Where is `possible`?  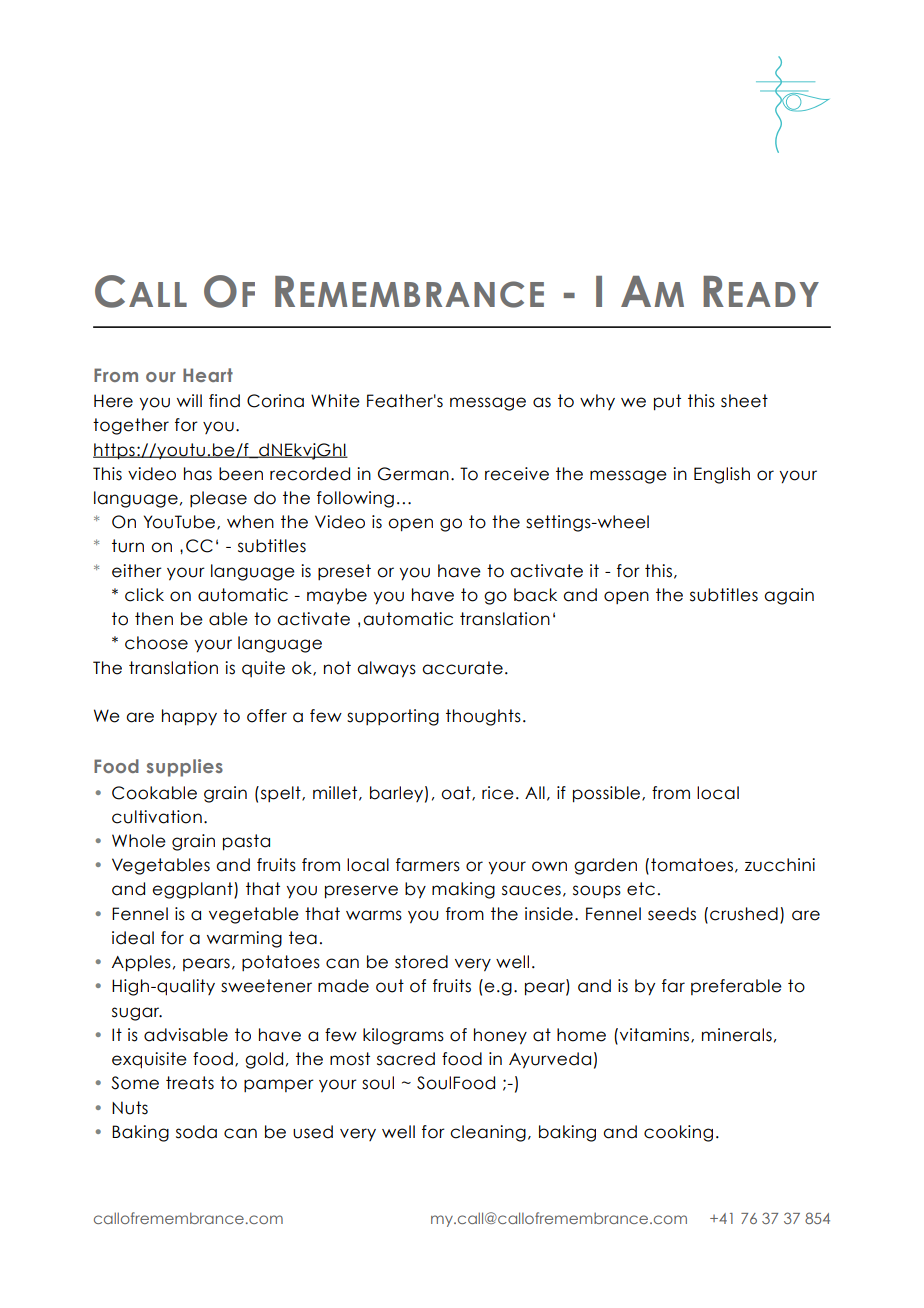
possible is located at coordinates (608, 794).
